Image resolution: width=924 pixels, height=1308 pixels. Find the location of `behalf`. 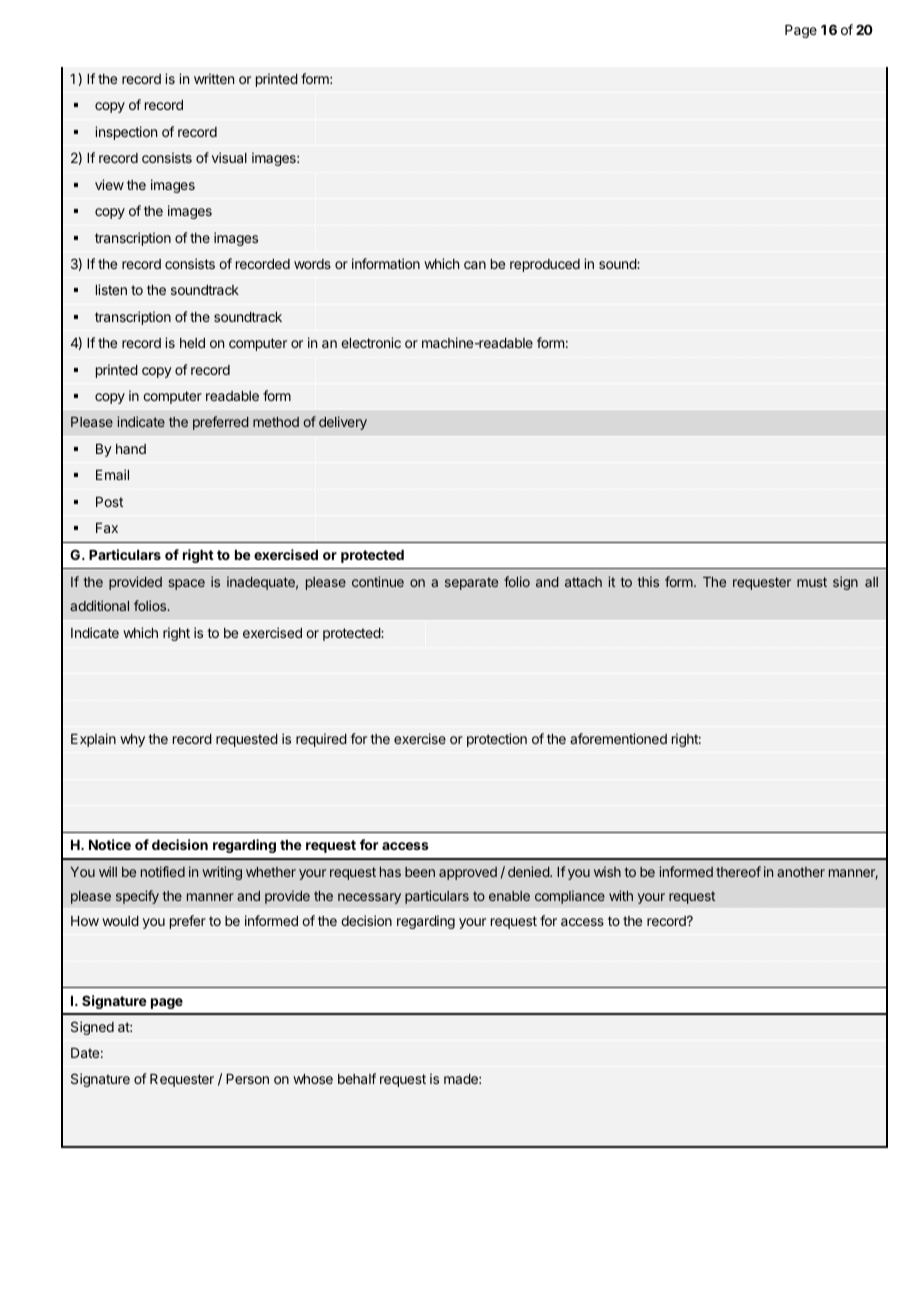

behalf is located at coordinates (357, 1078).
